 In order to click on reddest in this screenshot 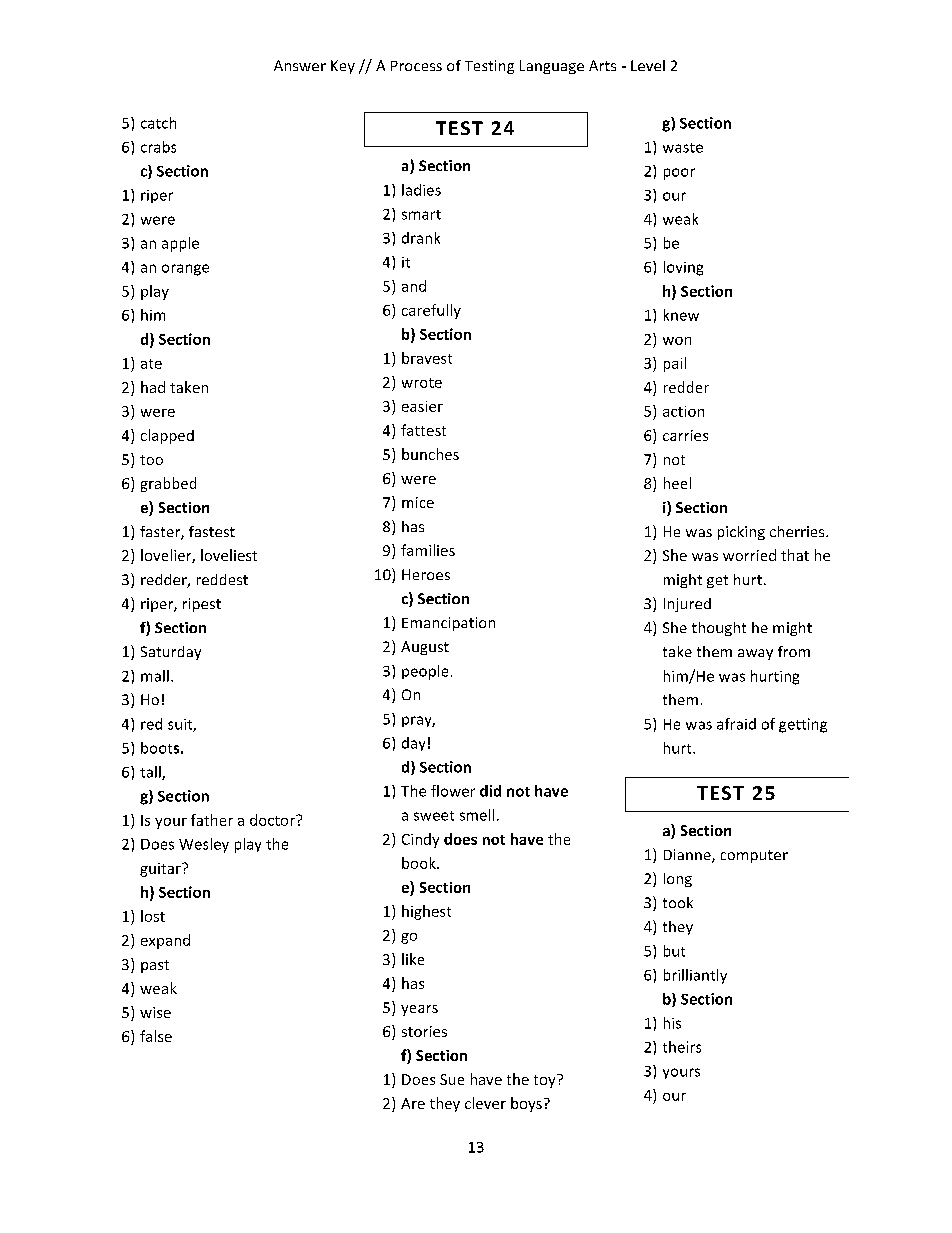, I will do `click(222, 579)`.
